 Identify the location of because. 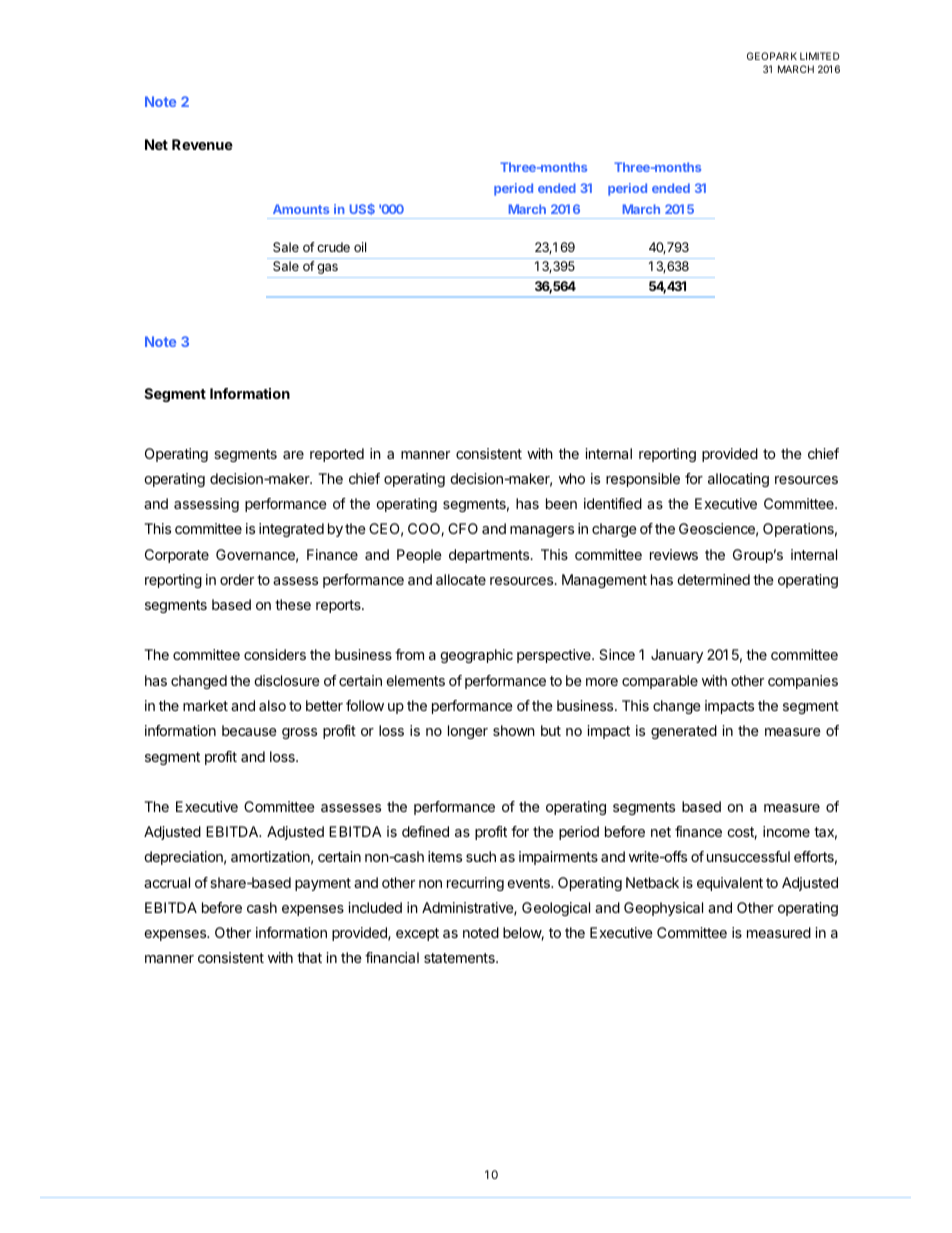
(249, 730).
